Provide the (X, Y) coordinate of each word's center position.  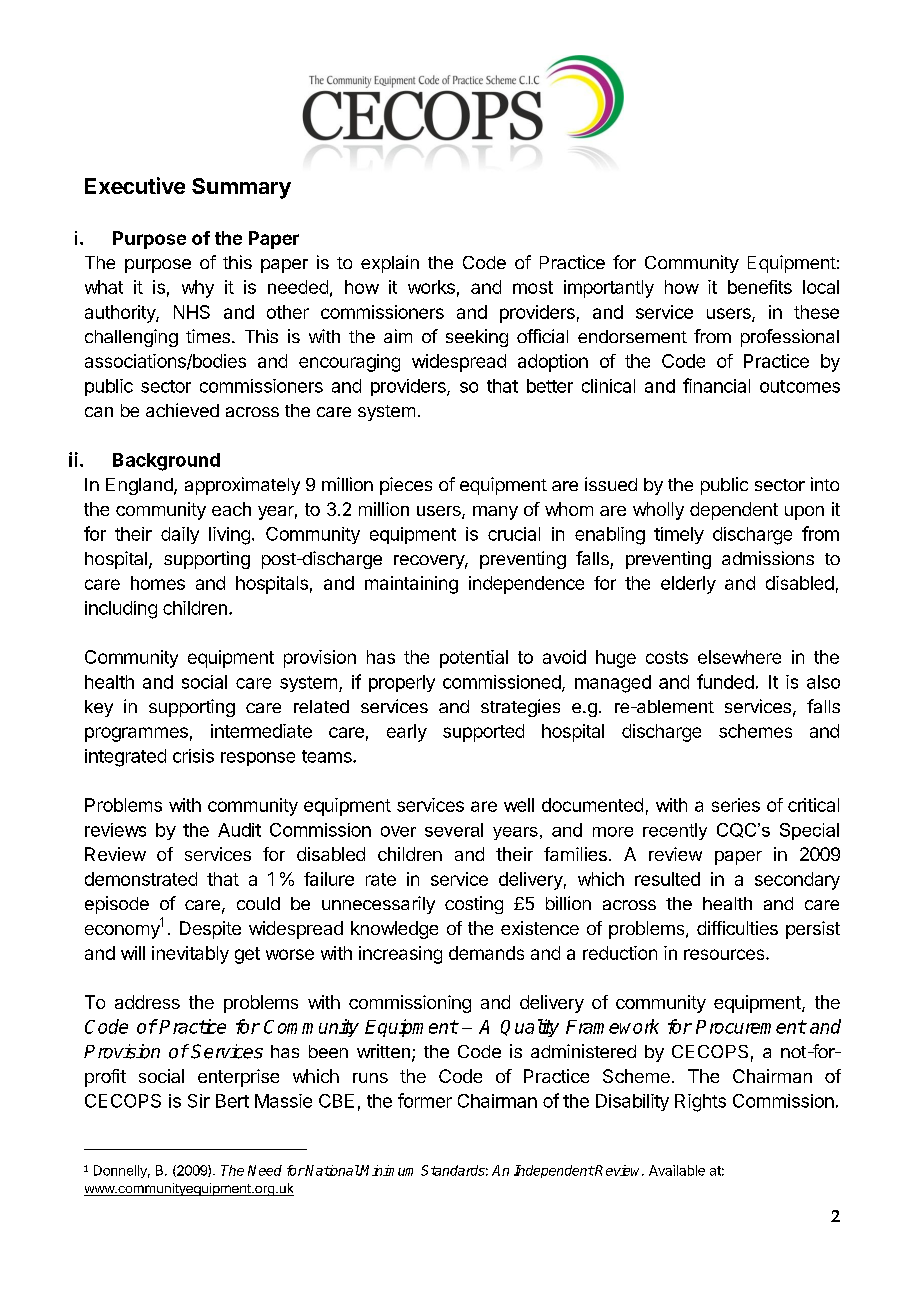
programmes (136, 734)
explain (390, 264)
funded (725, 681)
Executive (135, 185)
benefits (760, 287)
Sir (199, 1101)
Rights (700, 1103)
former (425, 1100)
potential (474, 659)
